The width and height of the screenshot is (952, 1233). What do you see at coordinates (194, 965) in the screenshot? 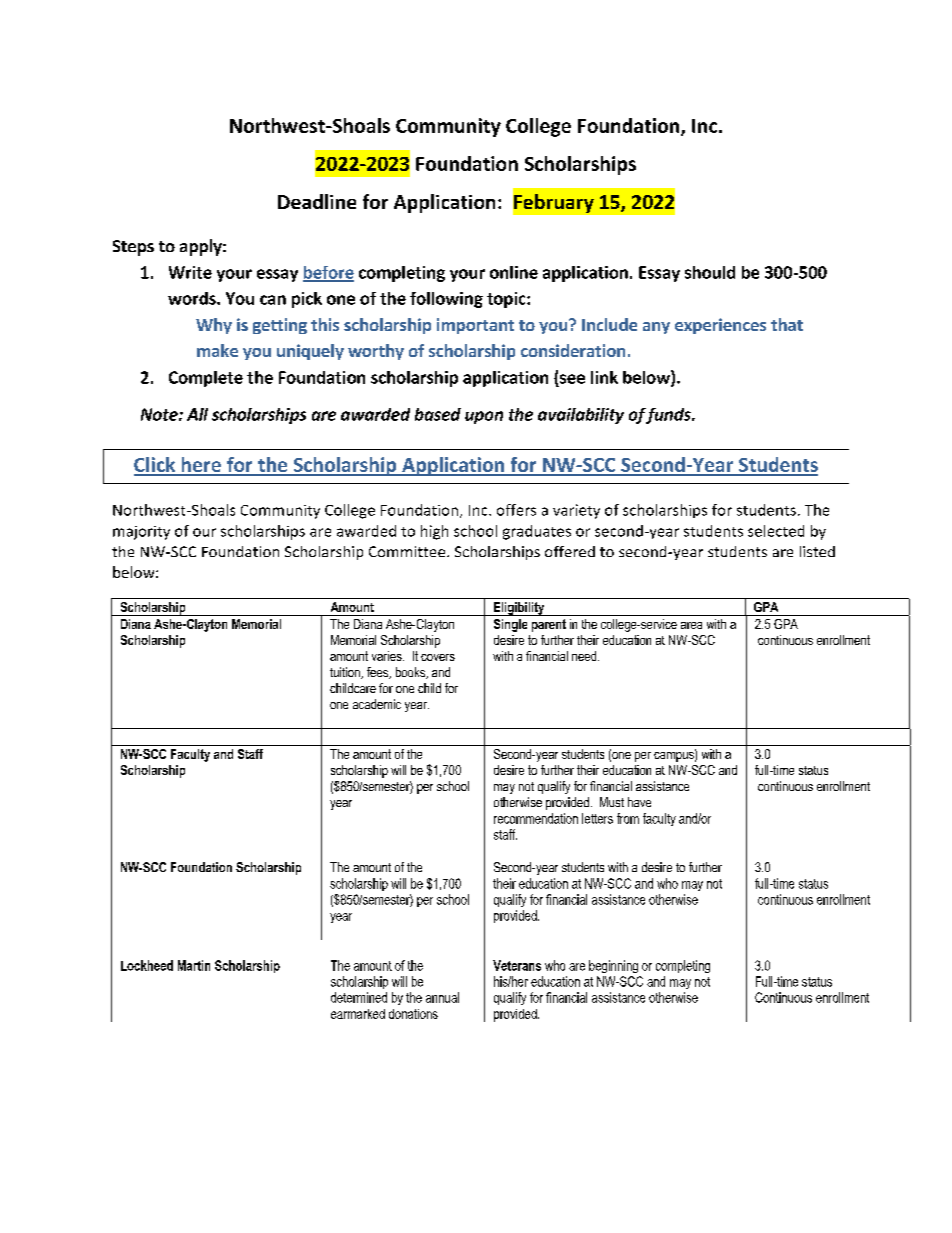
I see `Martin` at bounding box center [194, 965].
